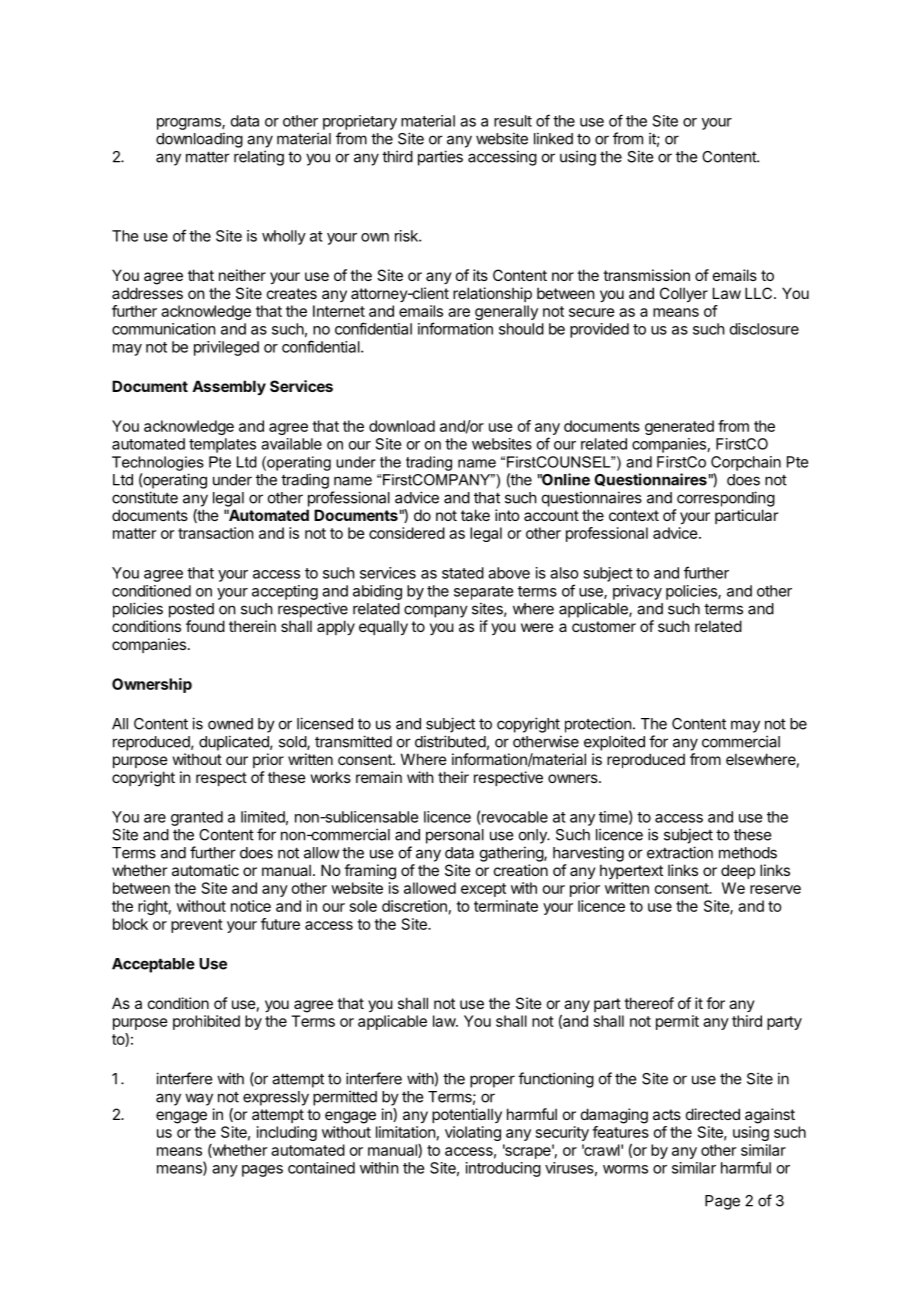 The width and height of the screenshot is (924, 1308). What do you see at coordinates (222, 445) in the screenshot?
I see `templates` at bounding box center [222, 445].
